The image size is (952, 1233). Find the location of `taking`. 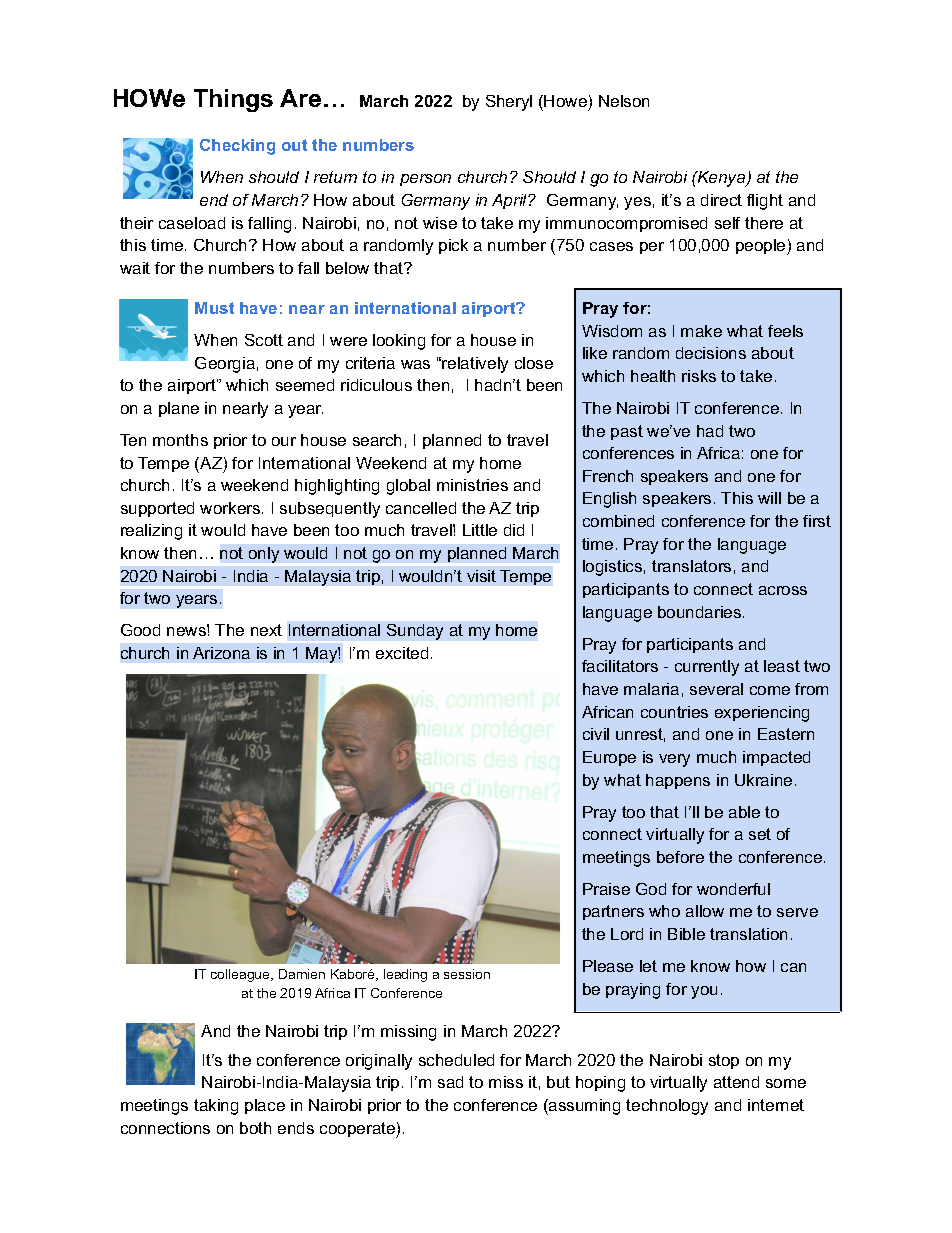

taking is located at coordinates (216, 1107).
